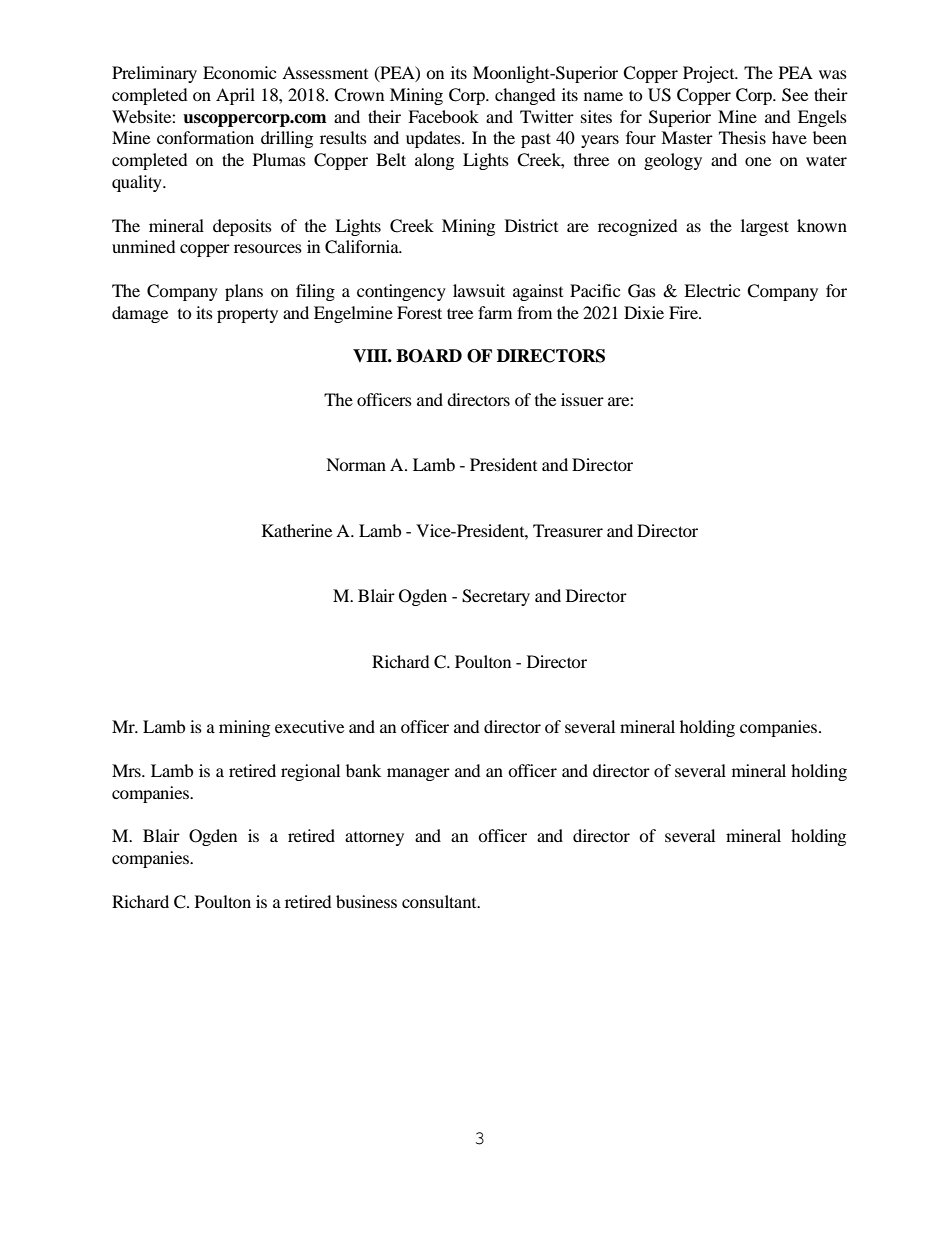  I want to click on business, so click(366, 901).
